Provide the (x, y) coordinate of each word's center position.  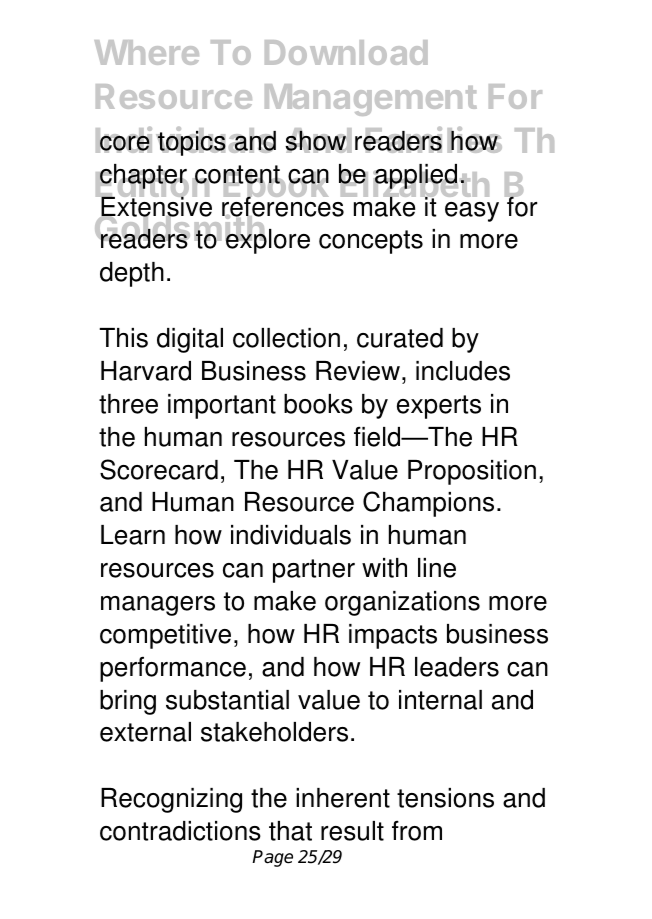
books (318, 404)
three (128, 404)
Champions (428, 504)
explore (268, 240)
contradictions (180, 831)
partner (314, 571)
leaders (457, 667)
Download (346, 52)
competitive (165, 636)
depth (132, 274)
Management (371, 100)
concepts (371, 242)
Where (146, 52)
